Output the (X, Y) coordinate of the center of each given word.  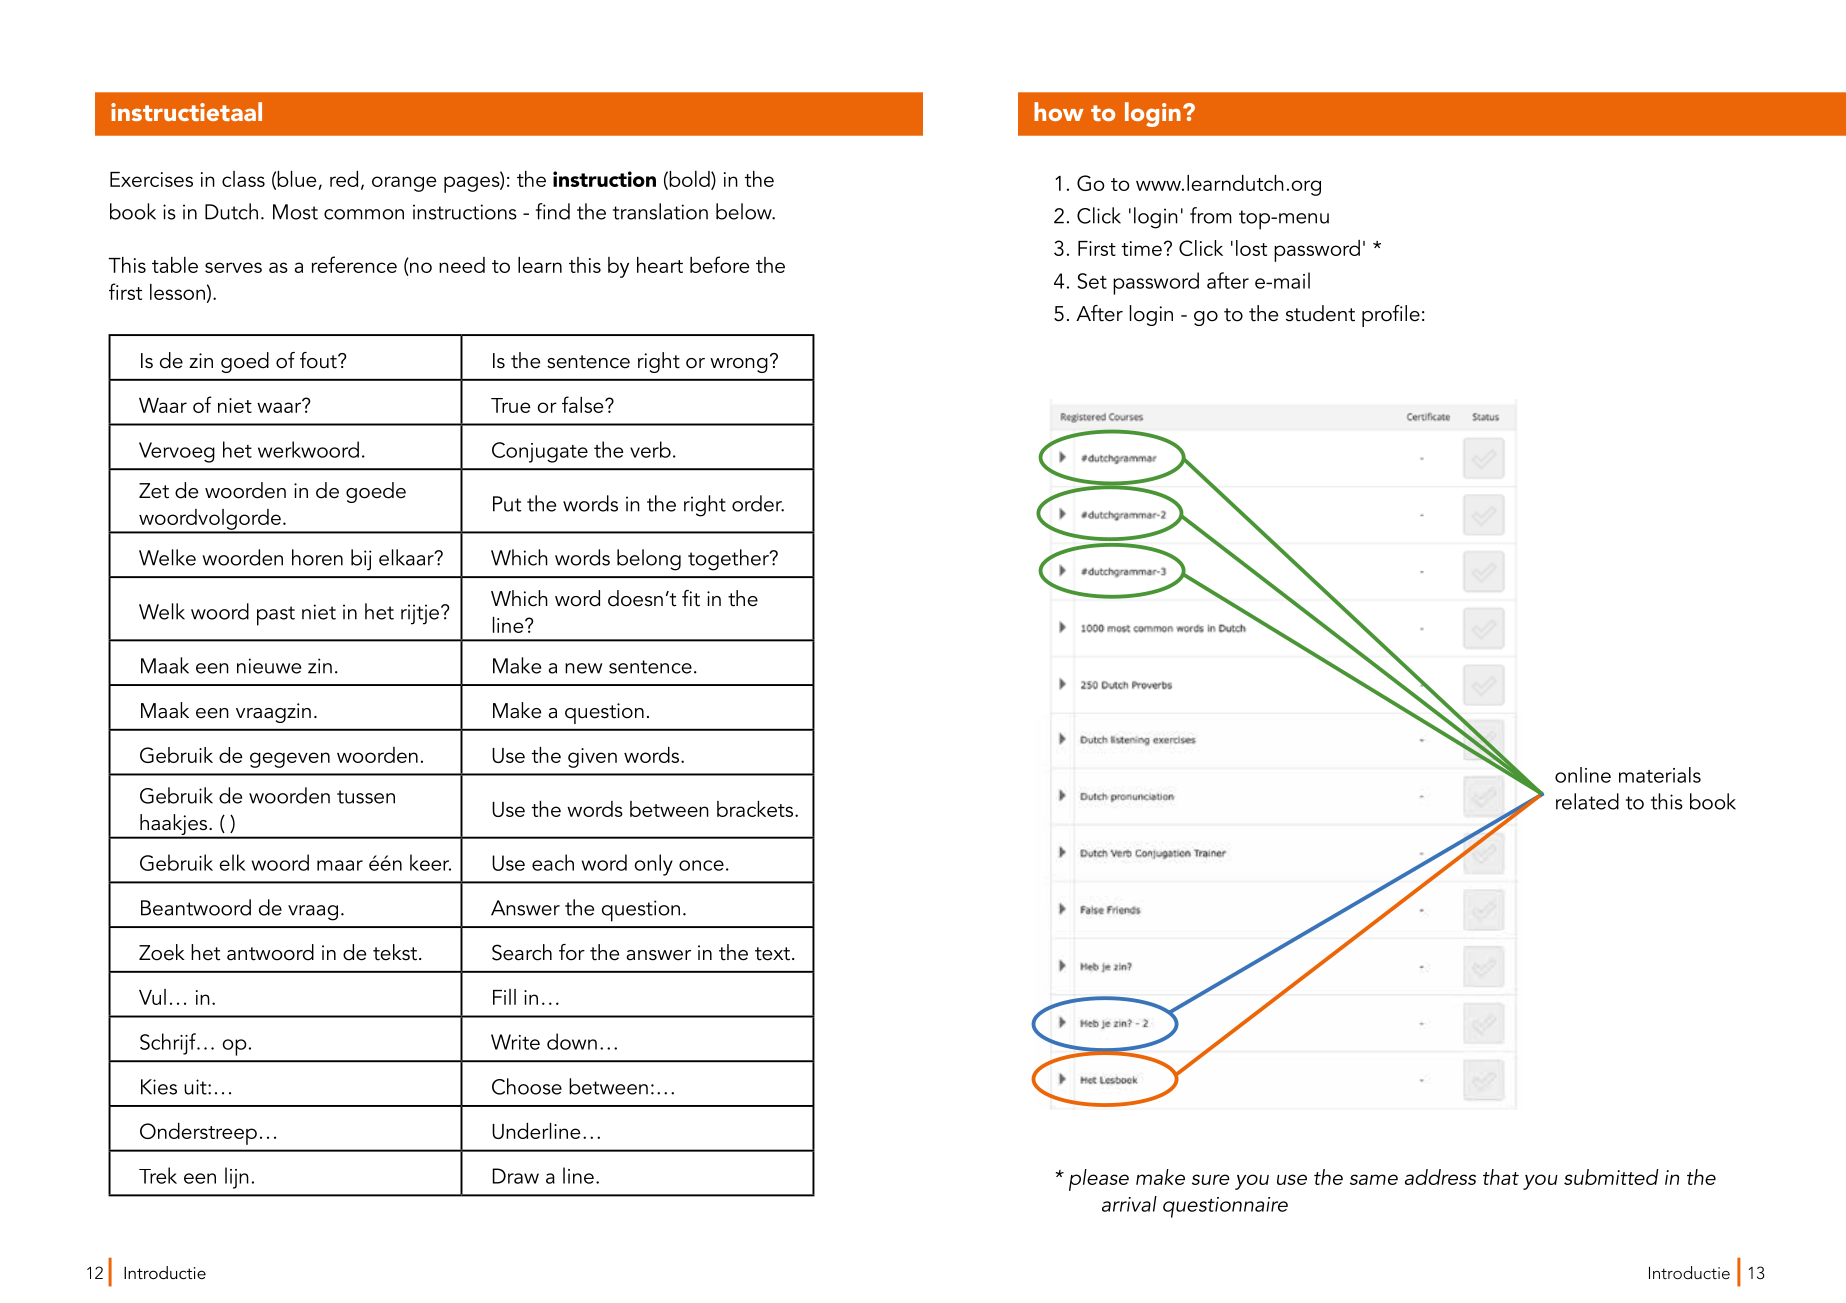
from (1211, 215)
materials (1660, 775)
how (1059, 111)
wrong (739, 365)
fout (319, 360)
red (344, 179)
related (1587, 801)
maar (340, 865)
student (1320, 313)
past (276, 616)
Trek (158, 1175)
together (729, 560)
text (772, 954)
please (1099, 1180)
